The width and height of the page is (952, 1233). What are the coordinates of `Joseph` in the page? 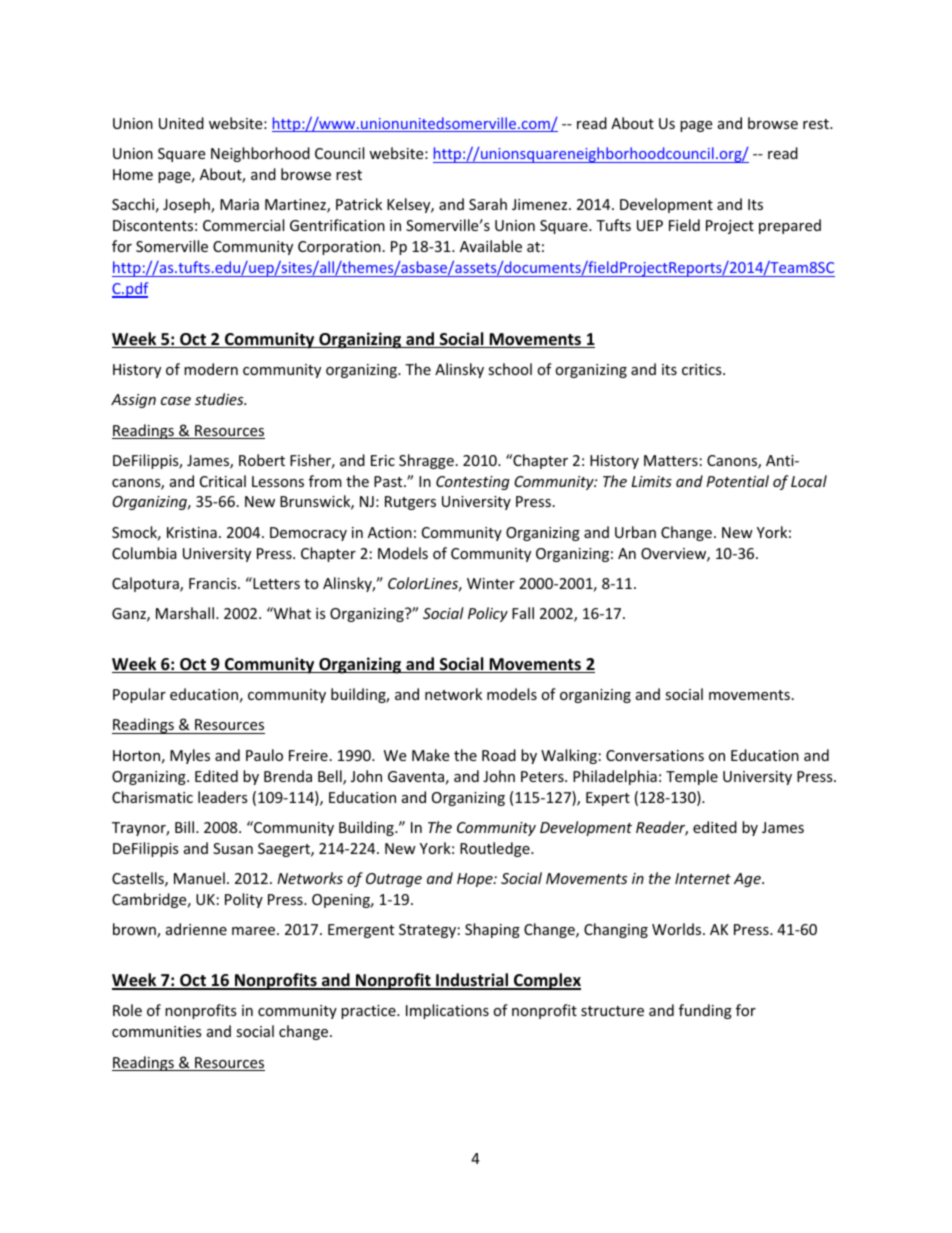 It's located at (187, 205).
